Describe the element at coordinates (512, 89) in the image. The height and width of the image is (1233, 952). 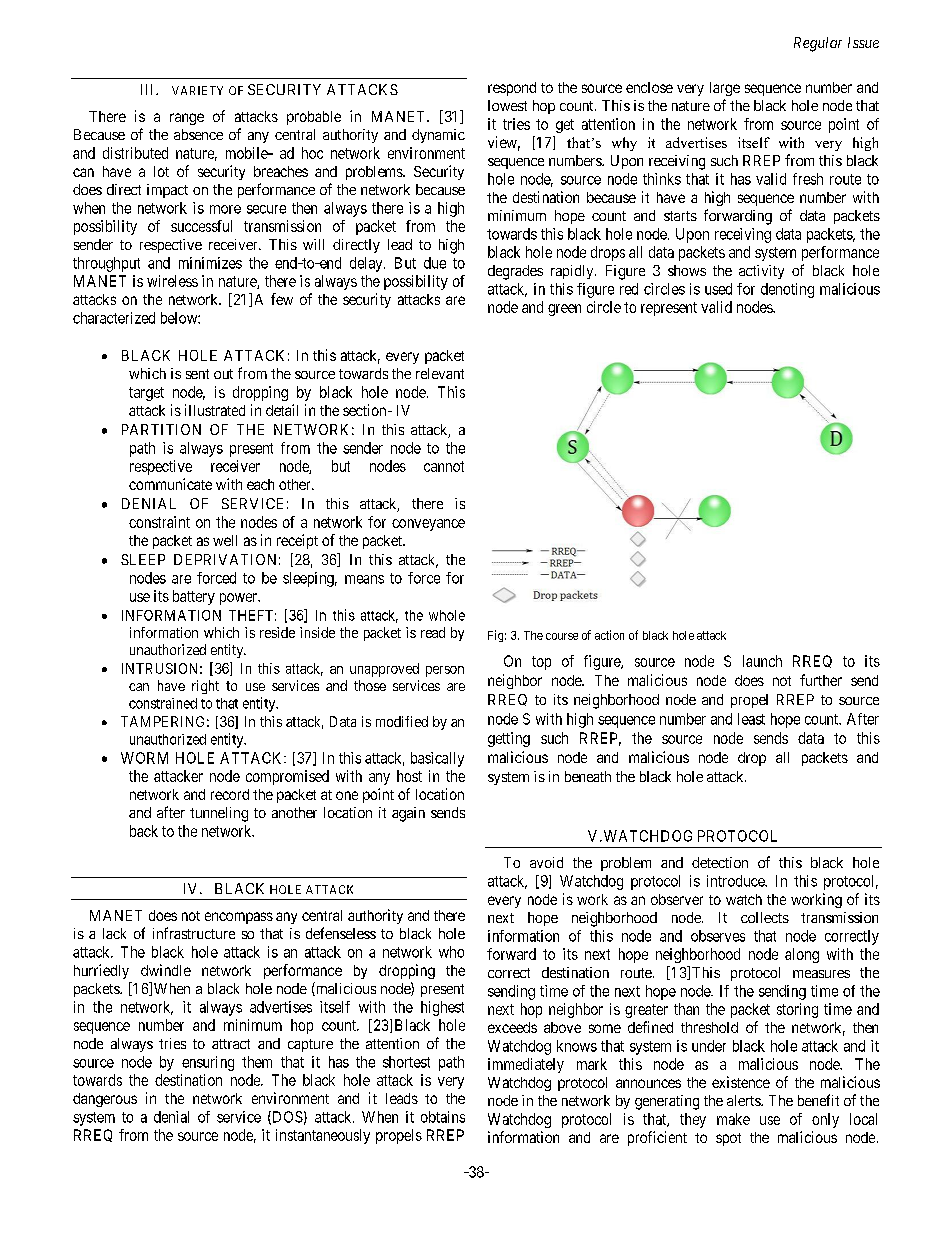
I see `respond` at that location.
